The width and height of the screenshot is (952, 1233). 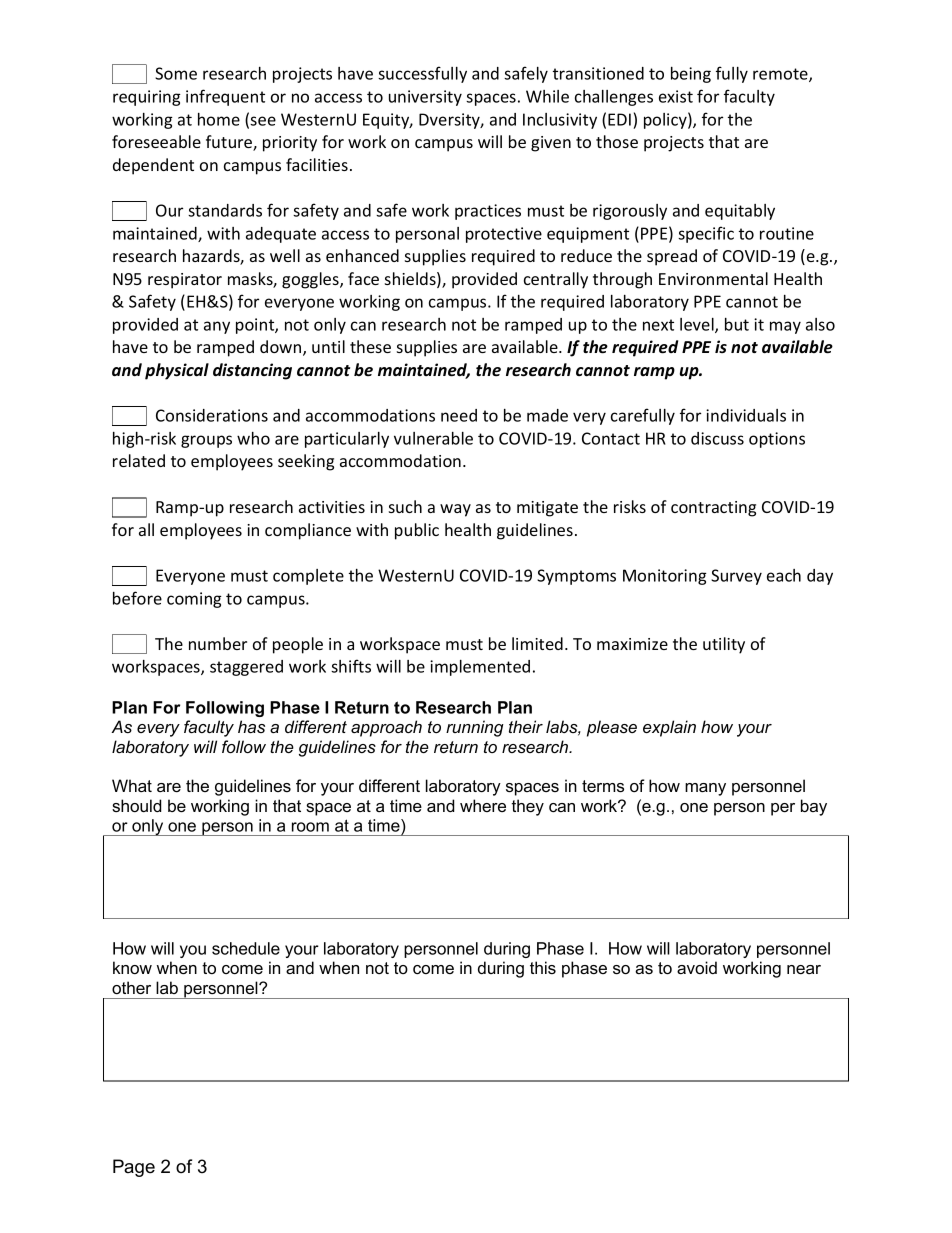 I want to click on utility, so click(x=724, y=645).
